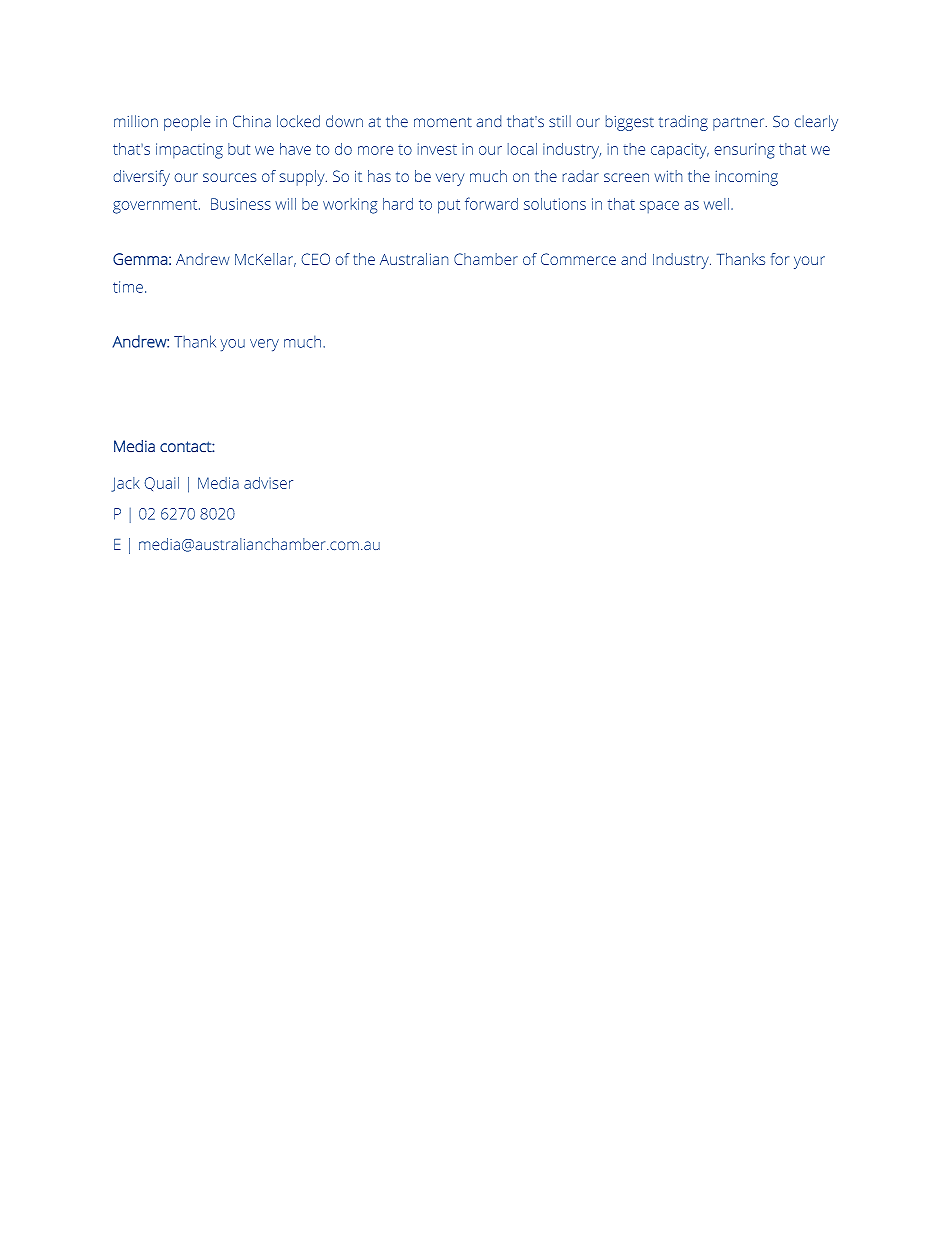 The height and width of the screenshot is (1233, 952). I want to click on adviser, so click(268, 483).
